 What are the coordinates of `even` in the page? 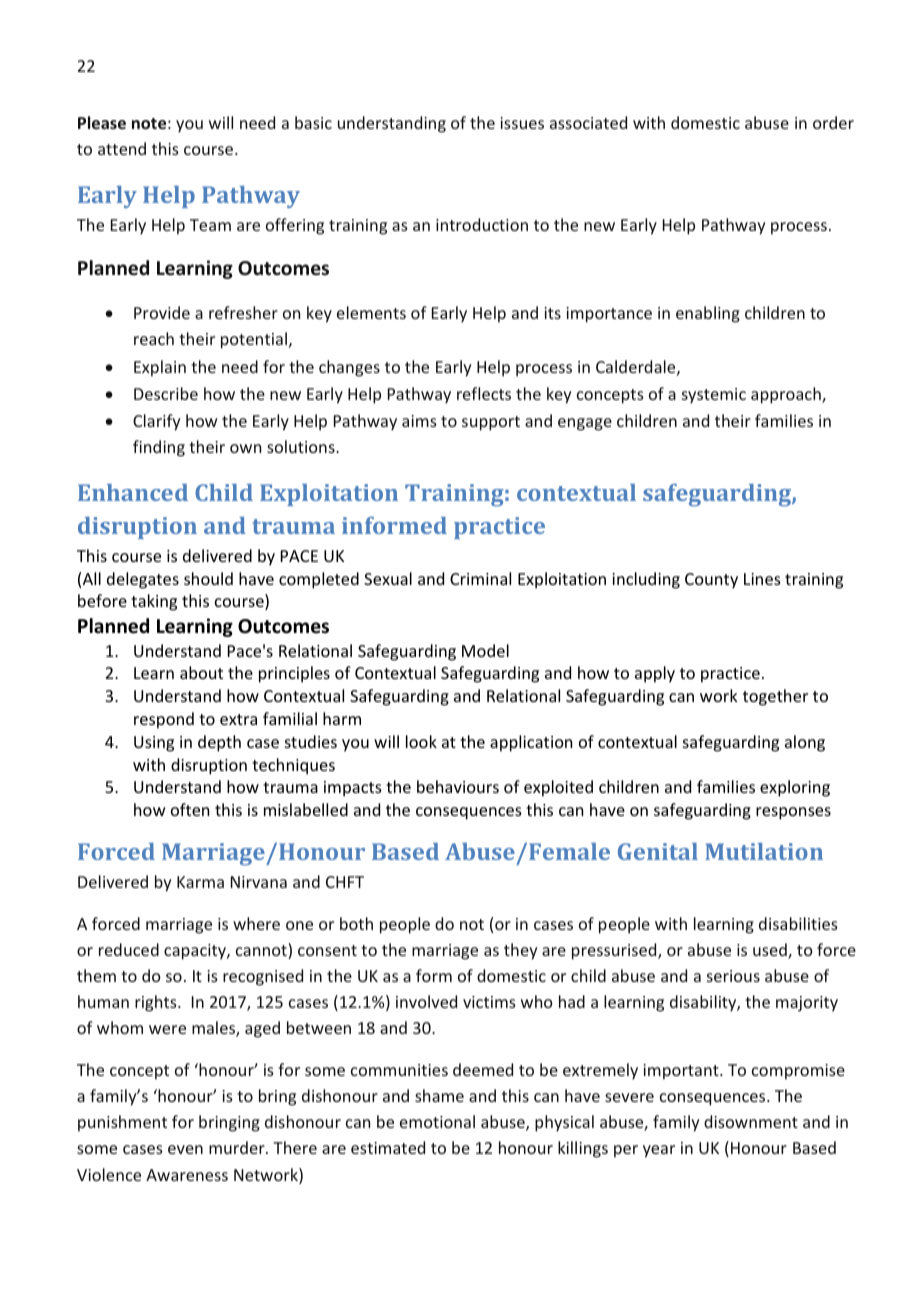 It's located at (185, 1149).
